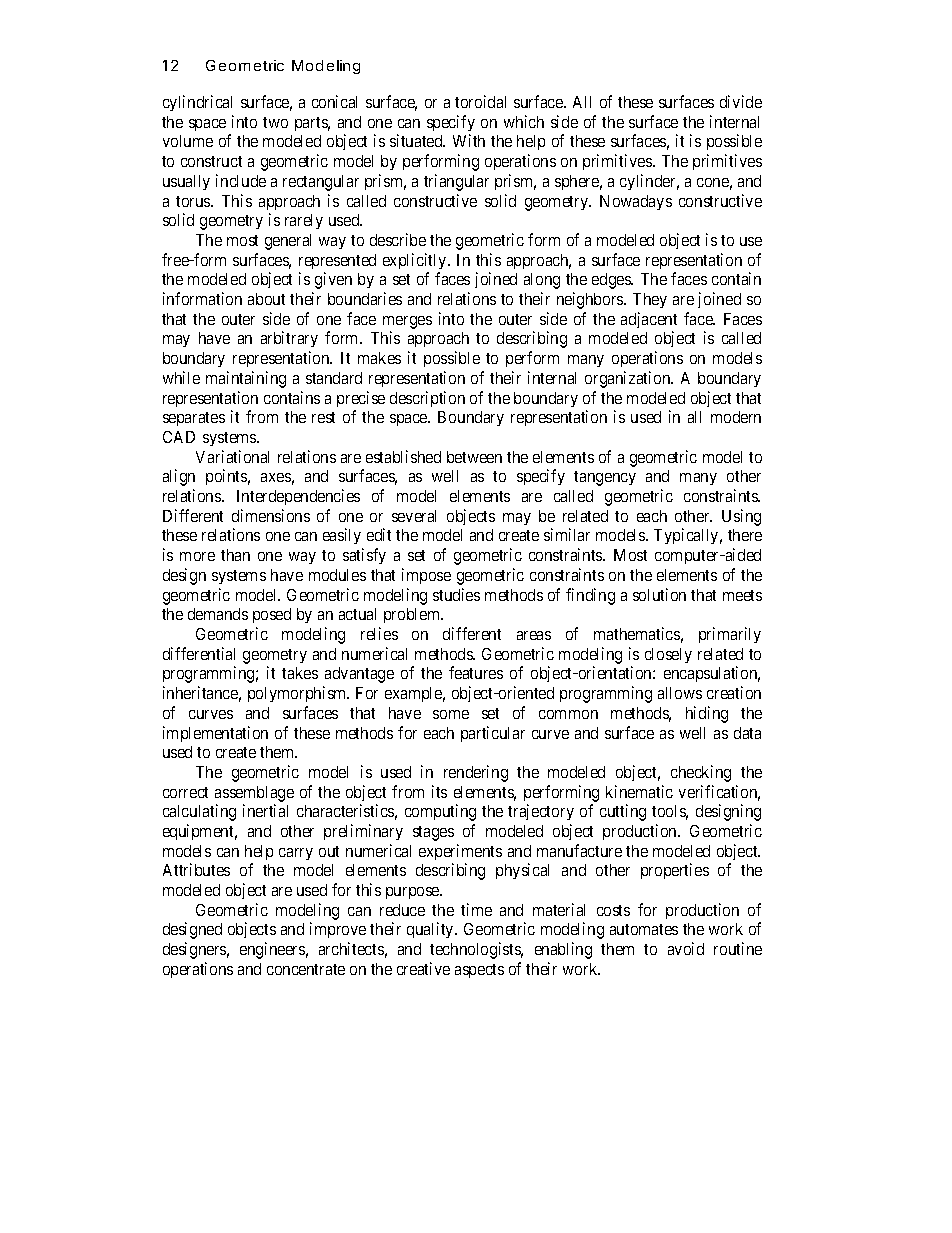 This page has width=952, height=1233. Describe the element at coordinates (636, 202) in the page. I see `Nowadays` at that location.
